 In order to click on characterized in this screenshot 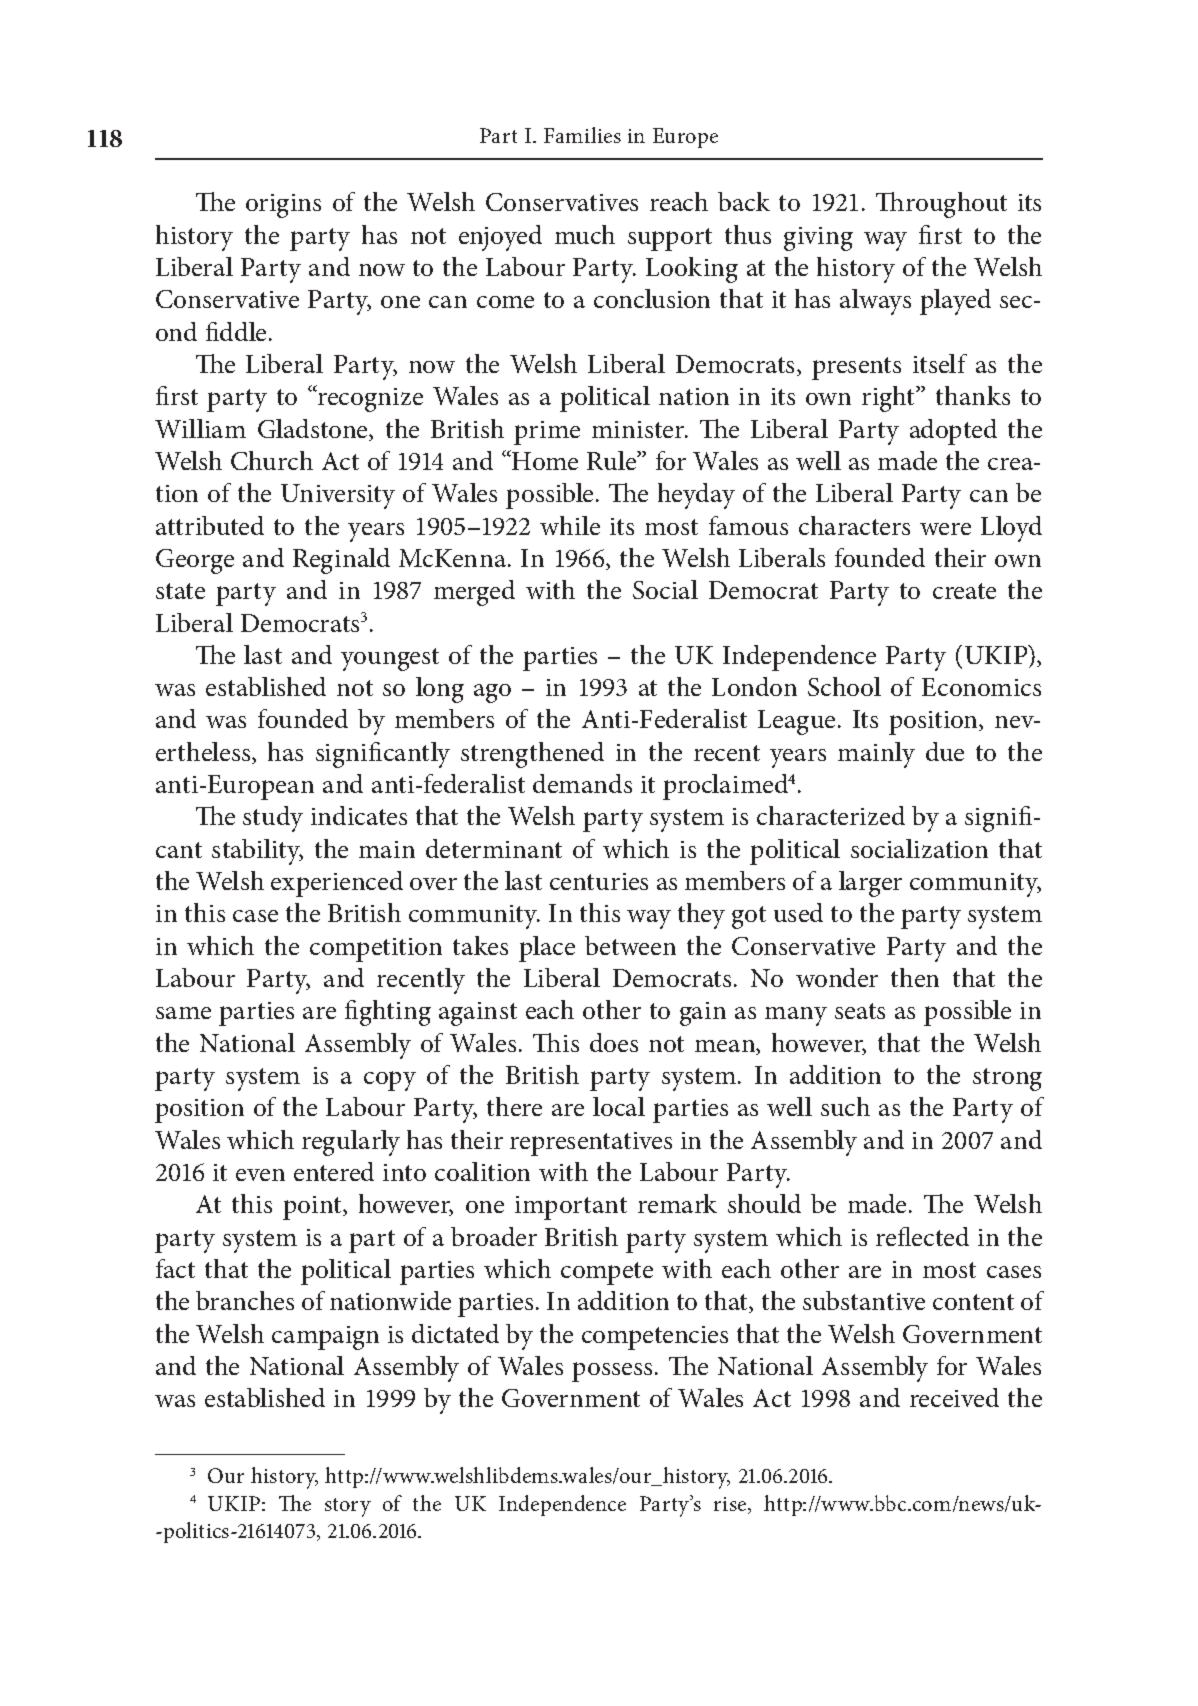, I will do `click(831, 815)`.
